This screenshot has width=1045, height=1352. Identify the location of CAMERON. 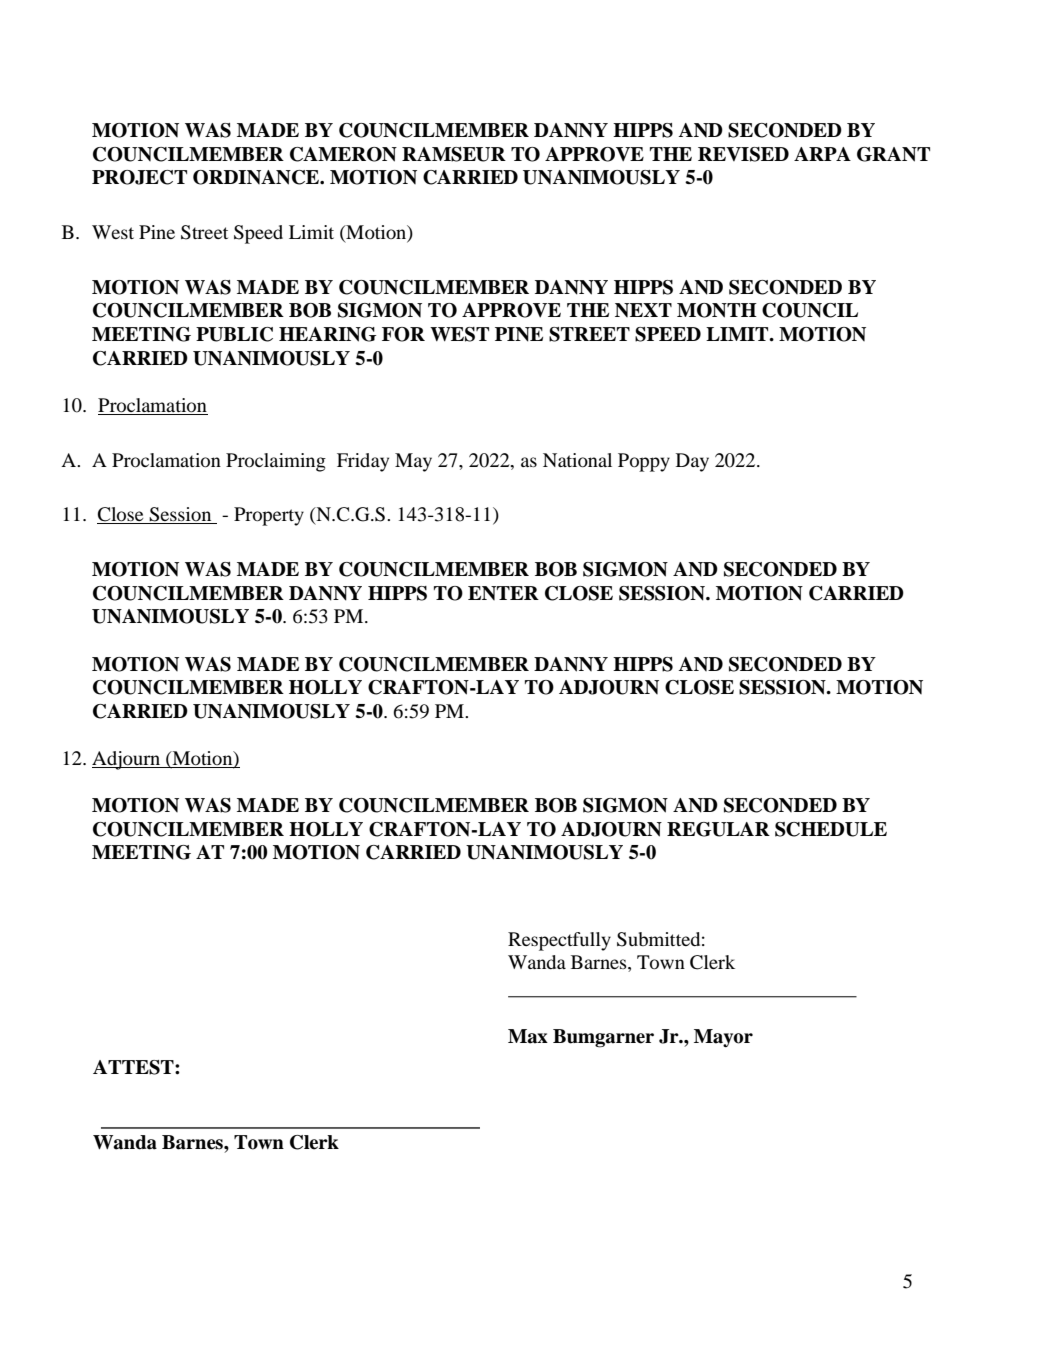
(343, 154).
